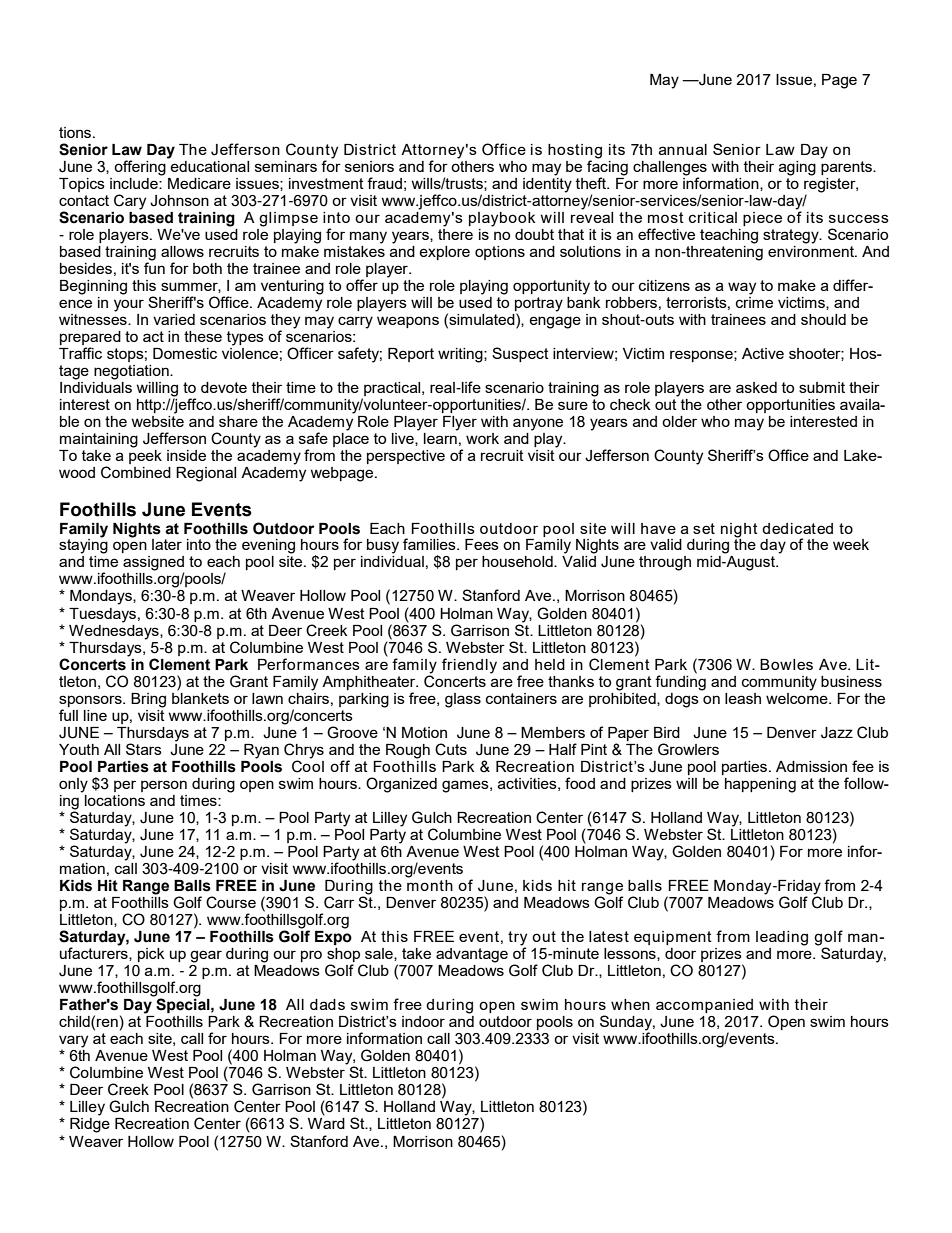 The image size is (952, 1233). I want to click on Regional, so click(206, 474).
